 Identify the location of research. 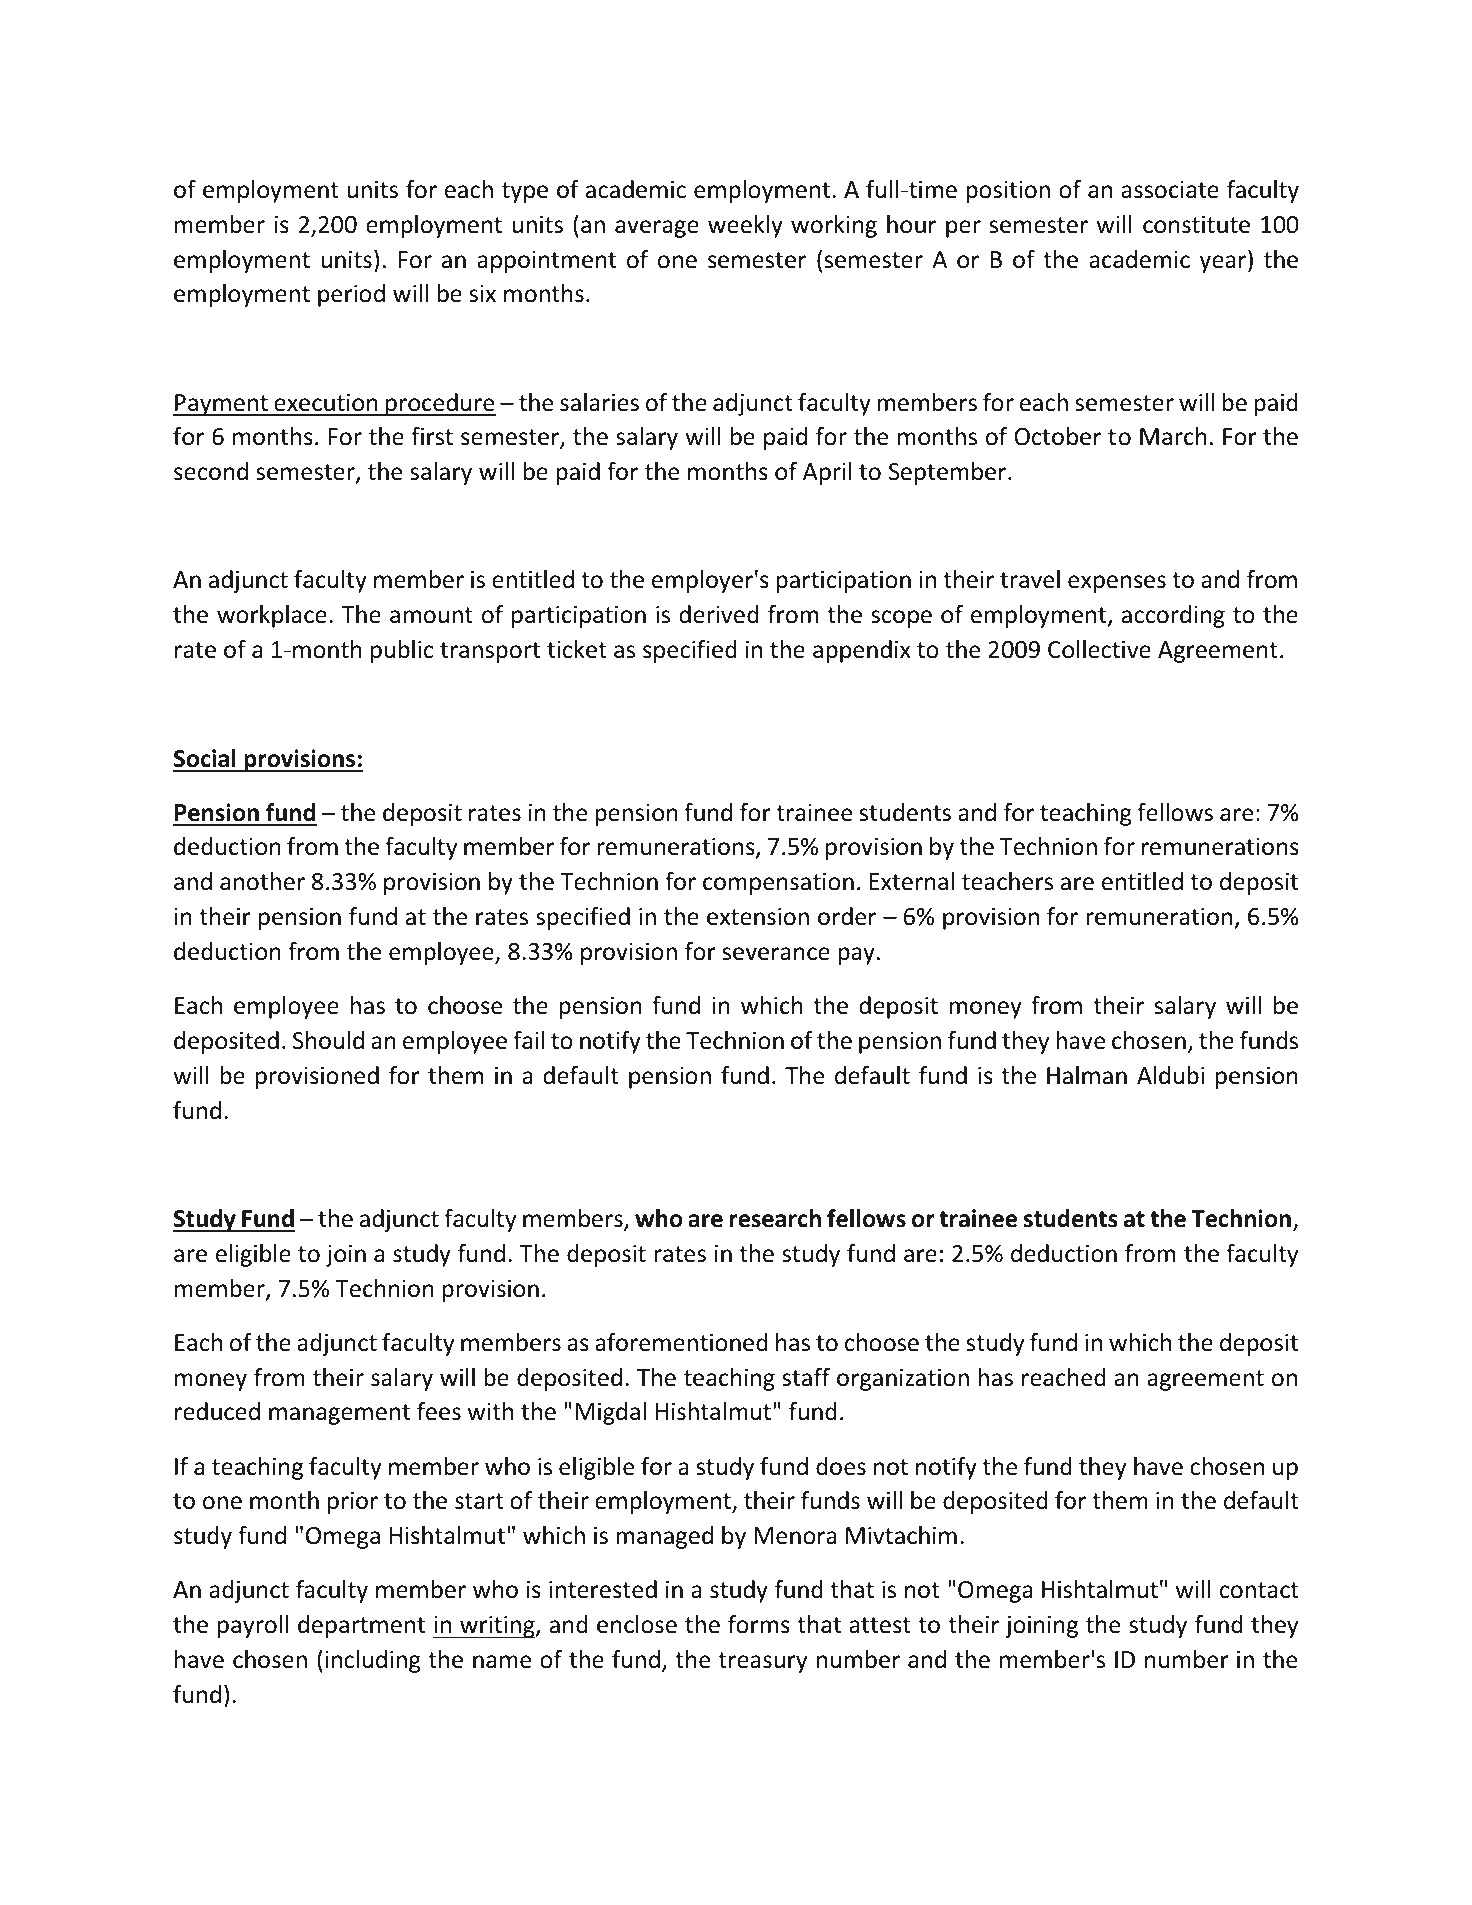
(775, 1218).
